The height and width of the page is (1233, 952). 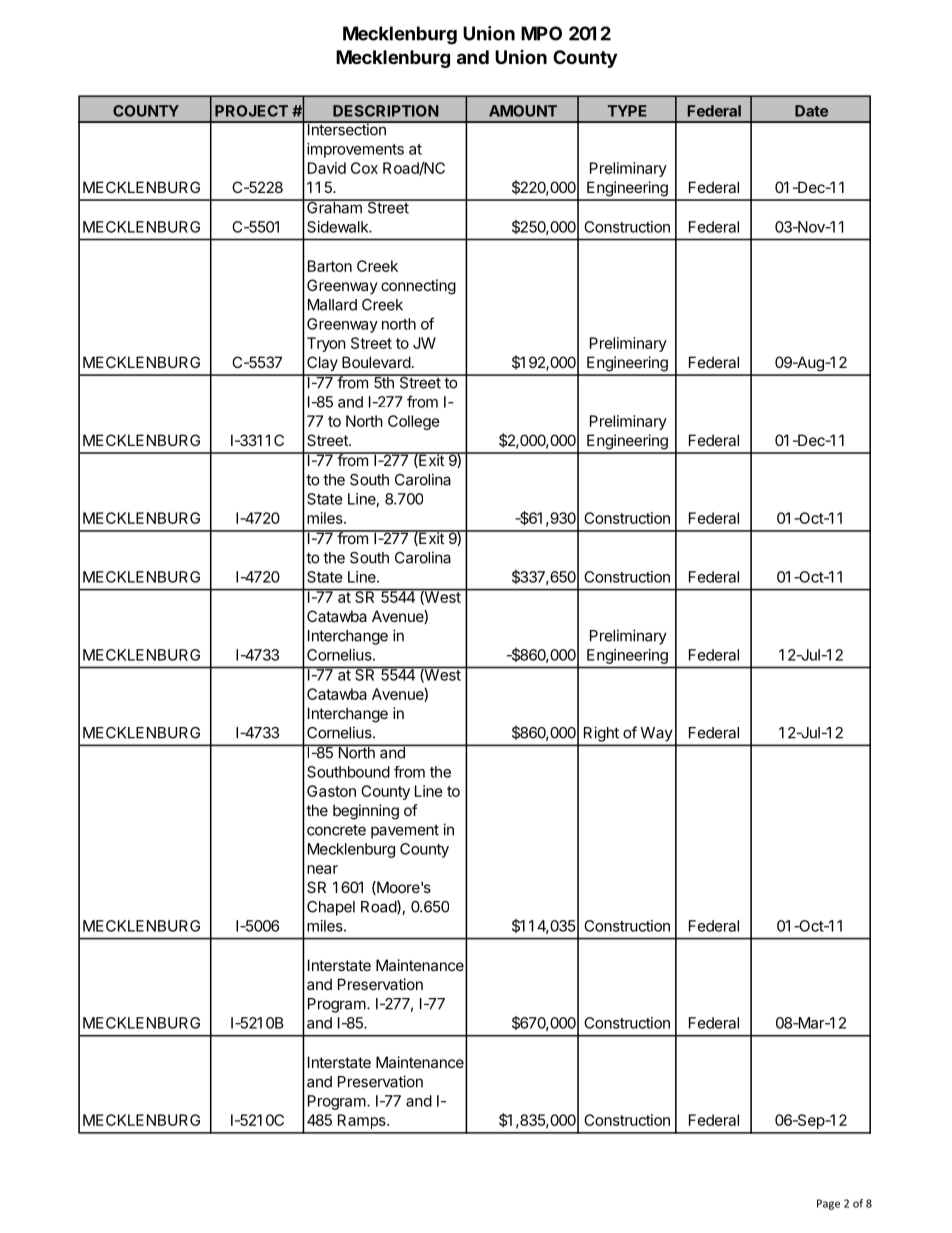 I want to click on Date, so click(x=811, y=111).
